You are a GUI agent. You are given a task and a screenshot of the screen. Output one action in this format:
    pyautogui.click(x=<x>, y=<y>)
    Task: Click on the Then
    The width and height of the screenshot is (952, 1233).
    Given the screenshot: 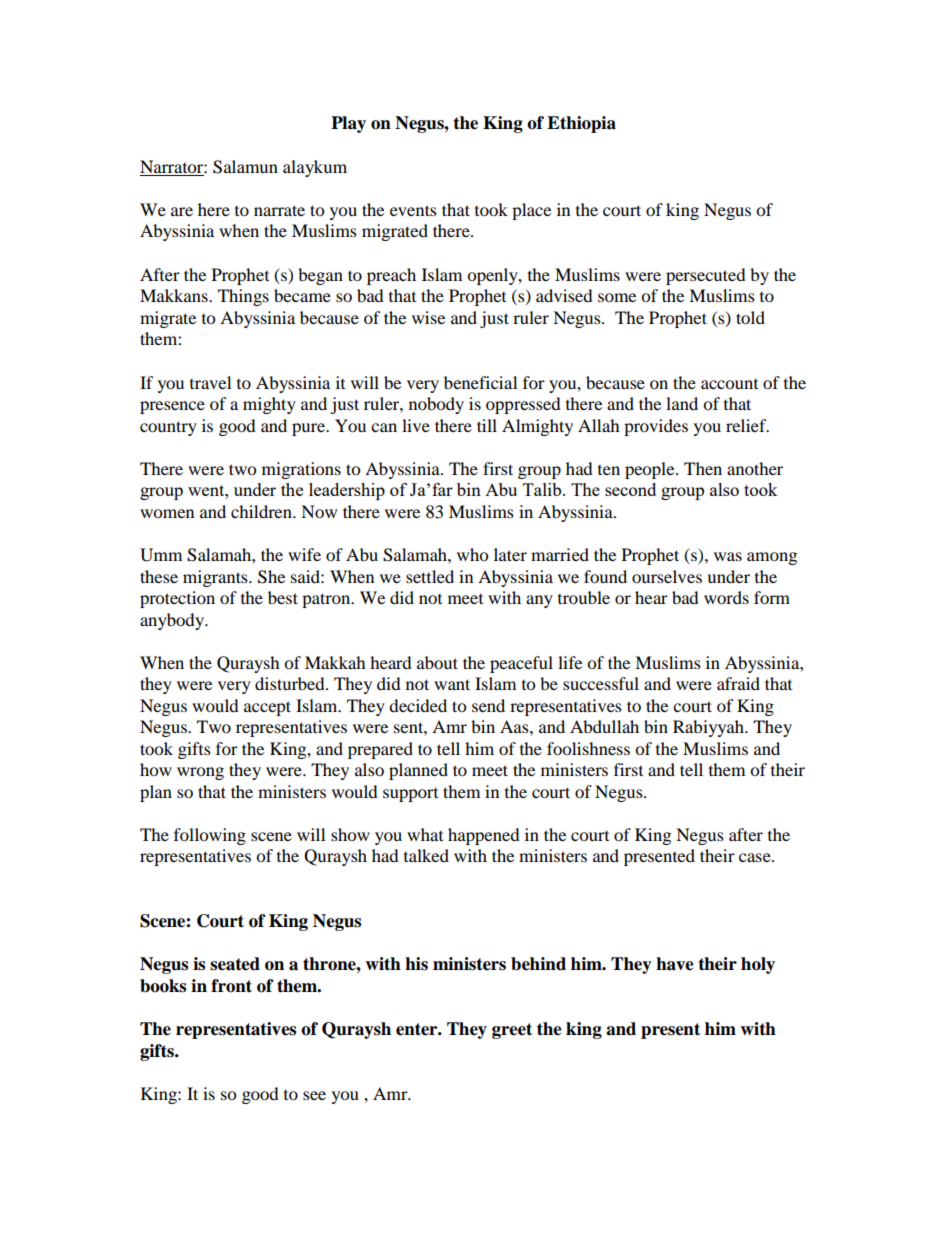 What is the action you would take?
    pyautogui.click(x=703, y=468)
